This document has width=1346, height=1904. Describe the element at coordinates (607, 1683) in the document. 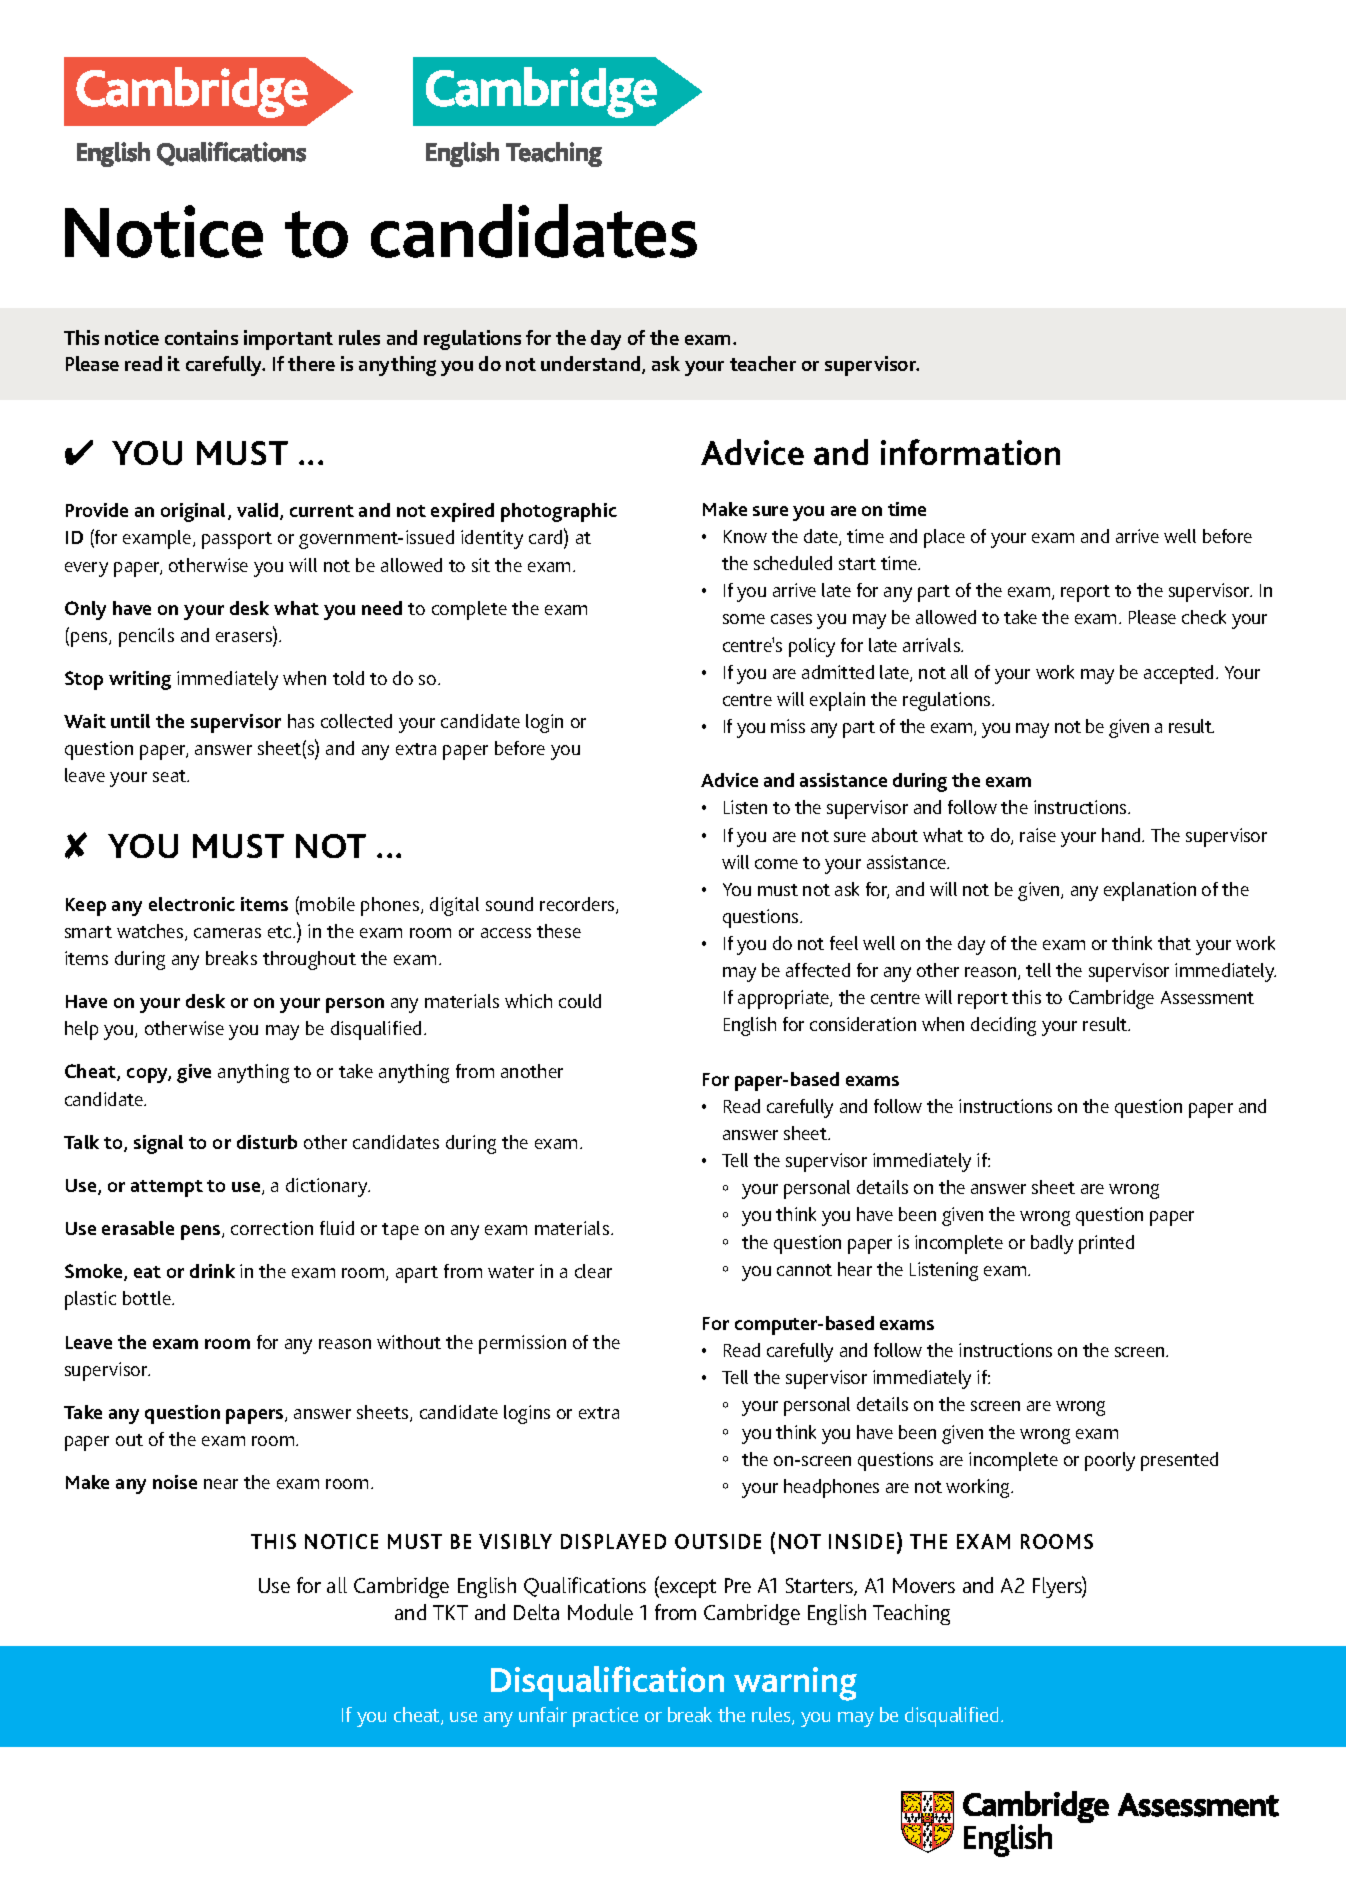

I see `Disqualification` at that location.
